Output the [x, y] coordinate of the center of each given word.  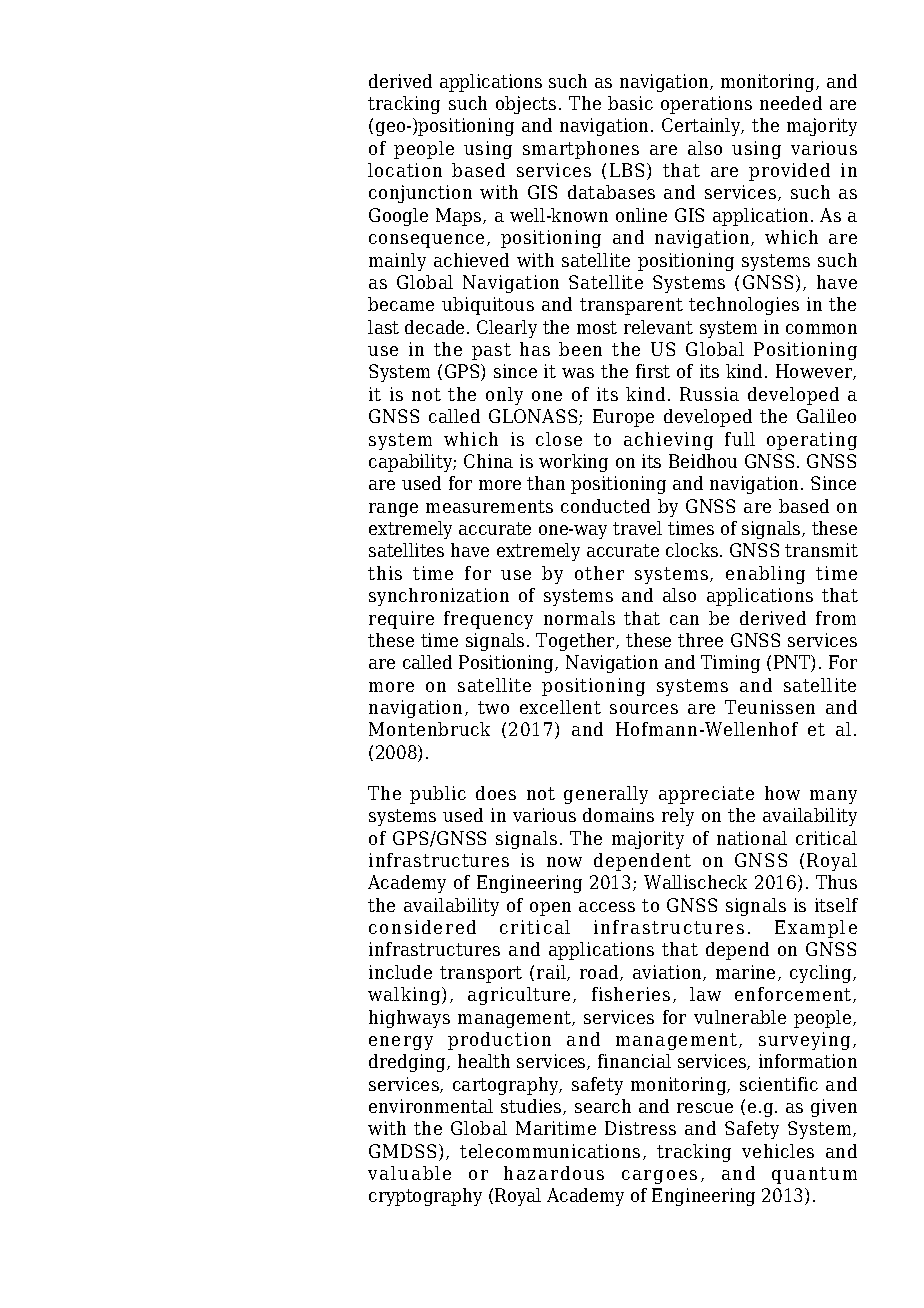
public [438, 795]
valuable [409, 1173]
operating [812, 441]
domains [618, 815]
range [393, 510]
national [752, 838]
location [405, 170]
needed [791, 103]
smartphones [581, 150]
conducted [605, 506]
